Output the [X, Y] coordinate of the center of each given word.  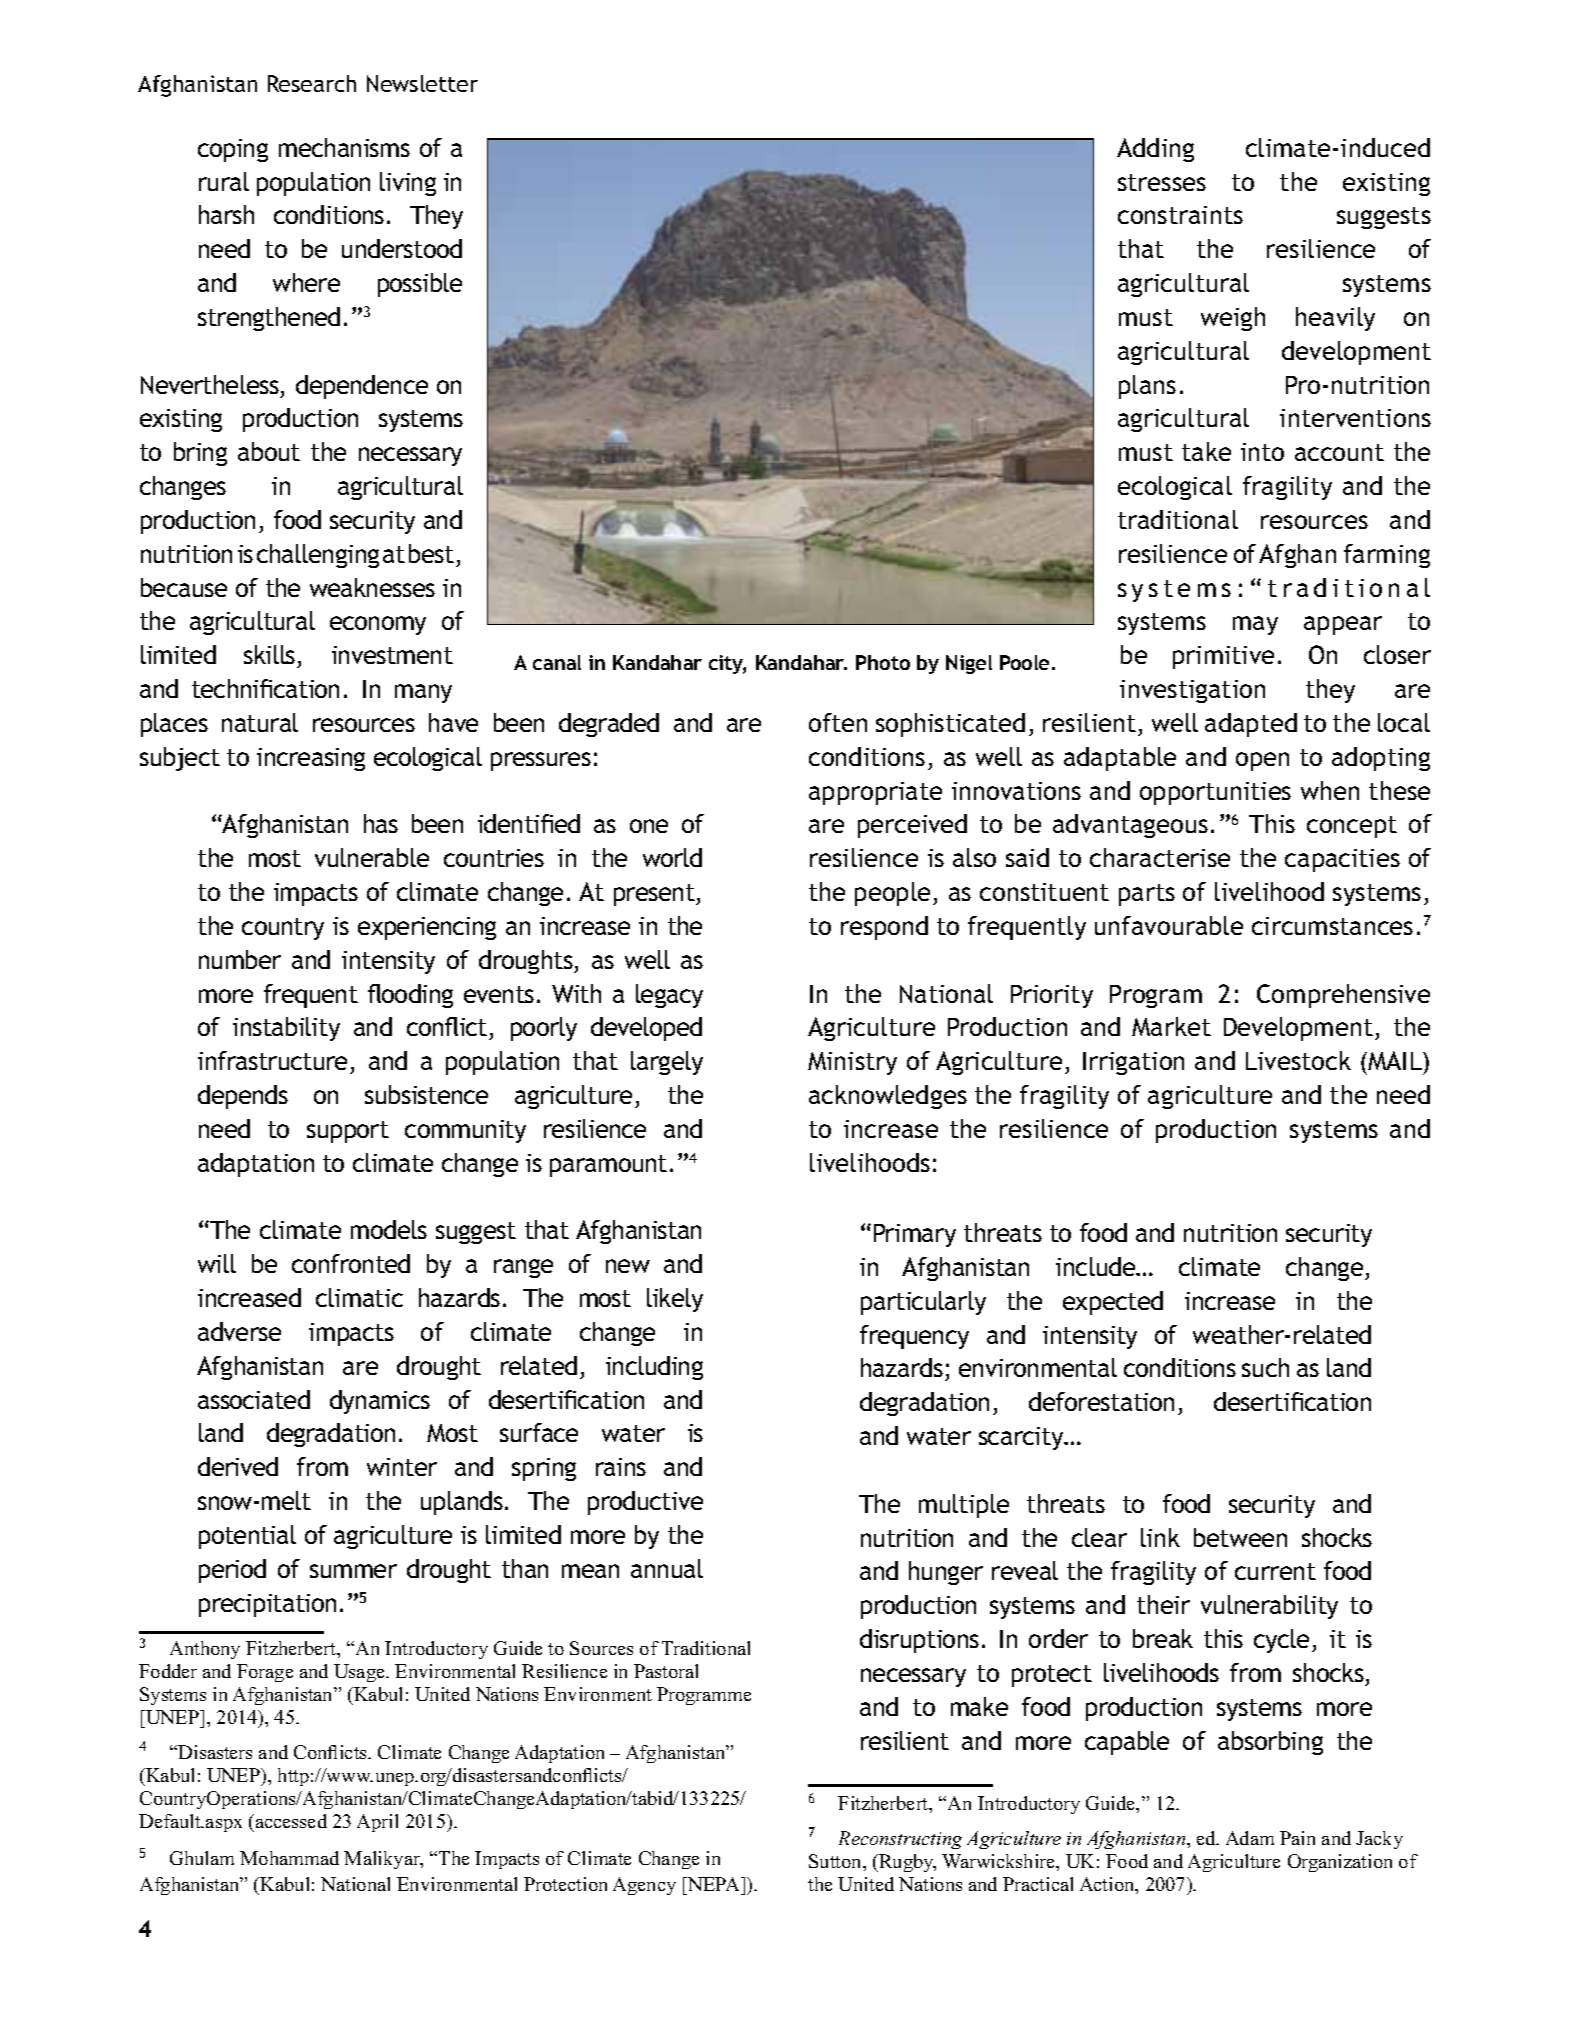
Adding [1155, 150]
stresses [1162, 182]
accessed [291, 1821]
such [1265, 1367]
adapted [1251, 725]
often [838, 722]
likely [675, 1300]
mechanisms [344, 147]
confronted [351, 1263]
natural [260, 722]
